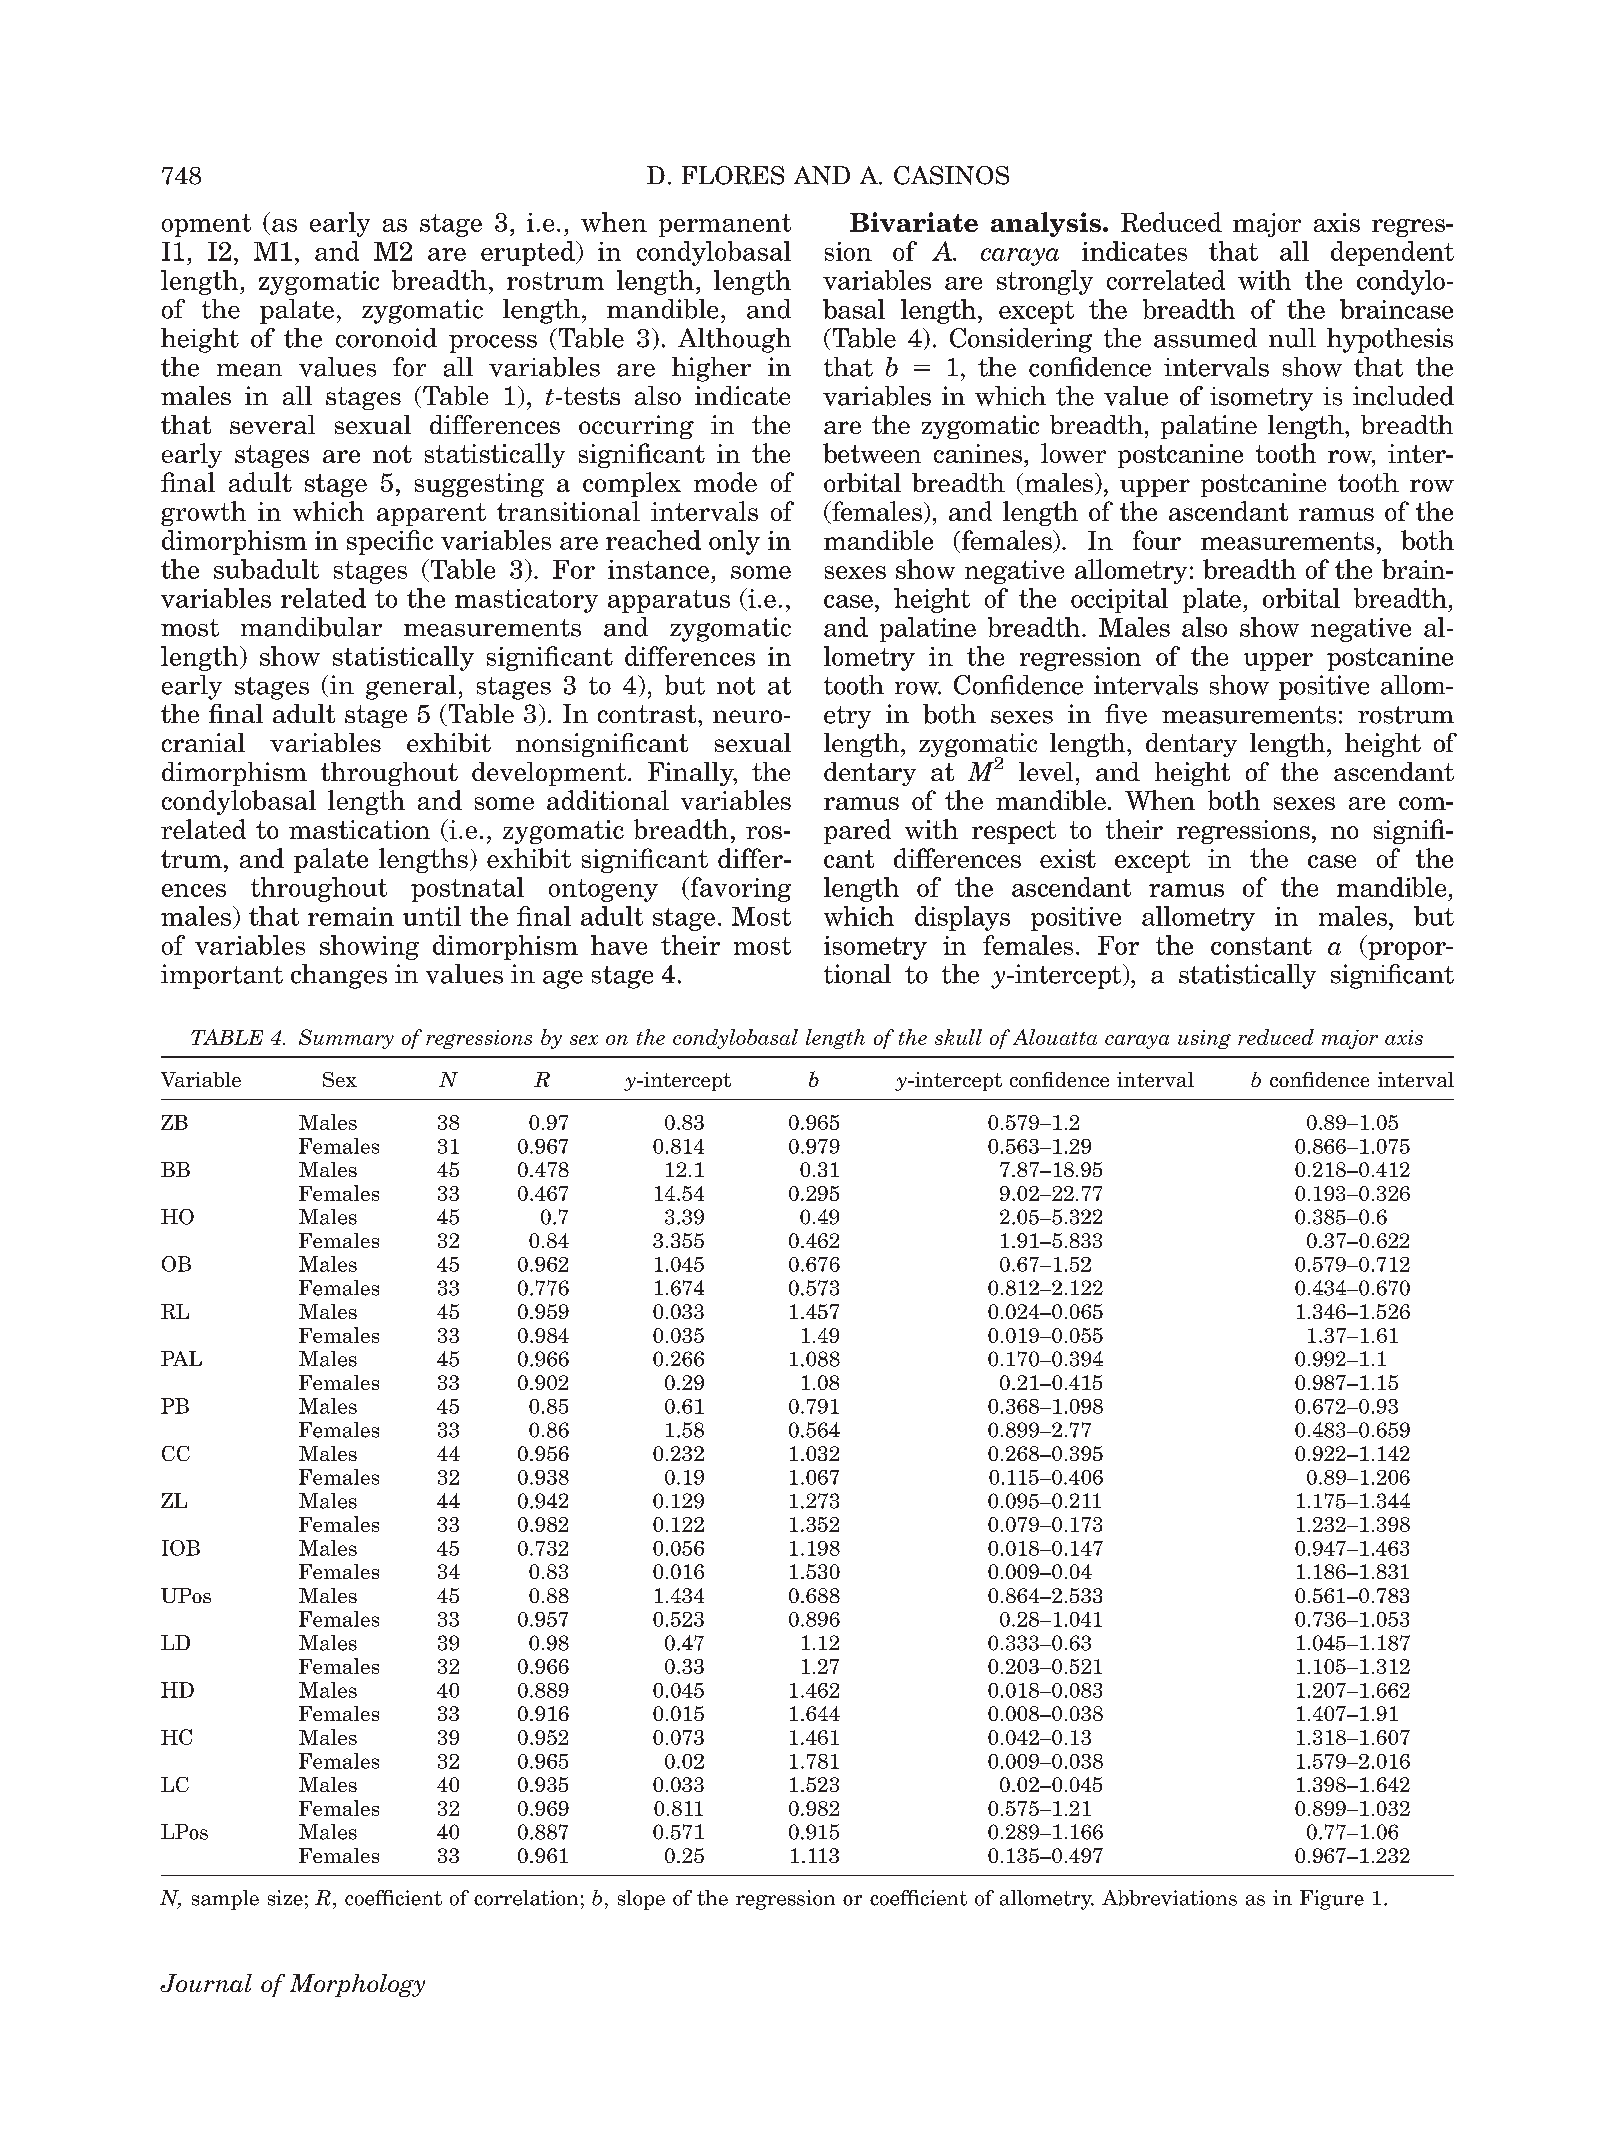 This image has height=2137, width=1615. What do you see at coordinates (359, 829) in the image?
I see `mastication` at bounding box center [359, 829].
